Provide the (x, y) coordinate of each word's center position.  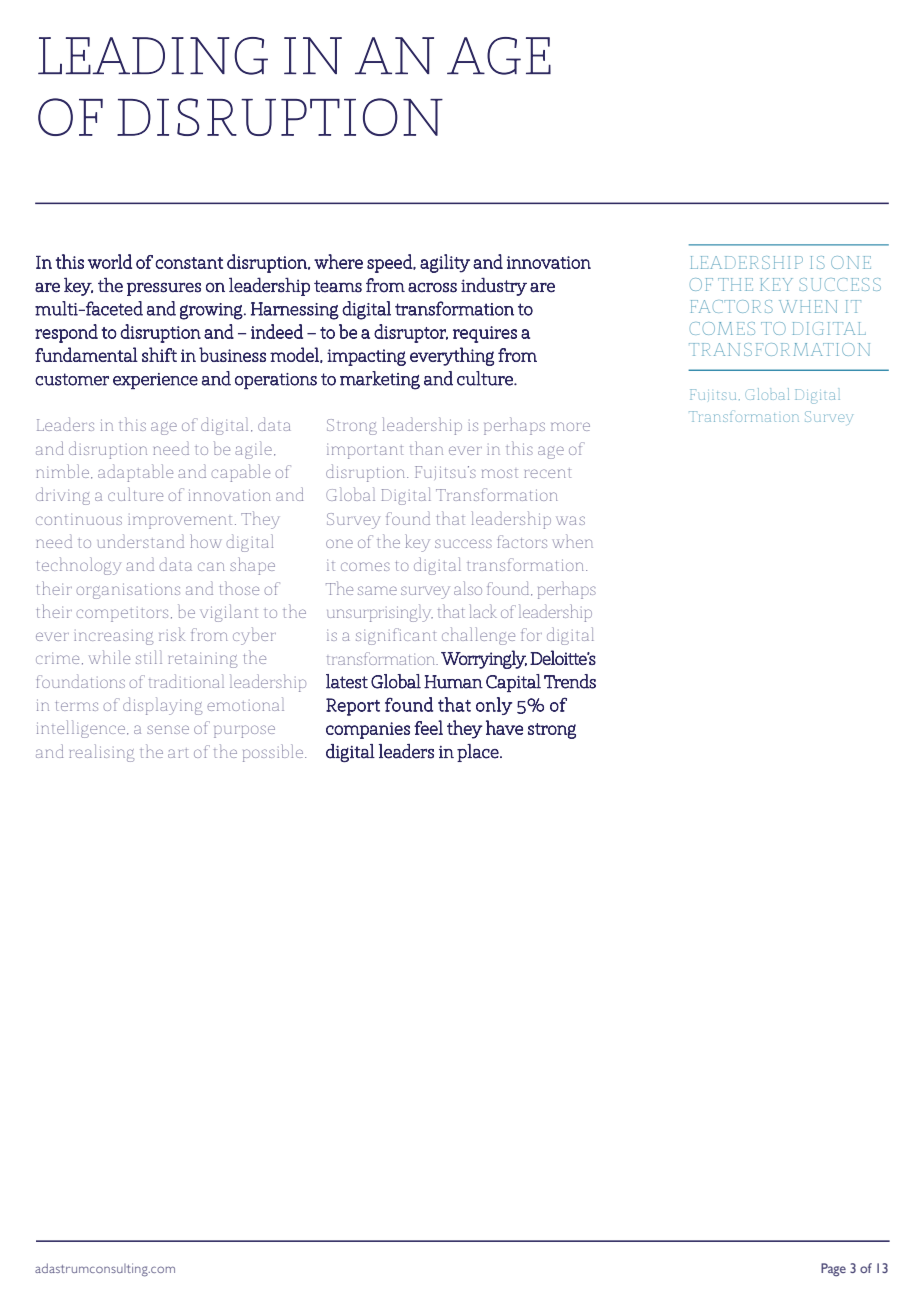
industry (494, 286)
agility (445, 263)
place (478, 753)
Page (833, 1270)
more (570, 426)
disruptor (411, 333)
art (178, 753)
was (570, 520)
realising (101, 753)
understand (141, 541)
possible (273, 753)
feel (428, 727)
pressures (164, 289)
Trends (570, 681)
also (468, 588)
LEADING (153, 56)
